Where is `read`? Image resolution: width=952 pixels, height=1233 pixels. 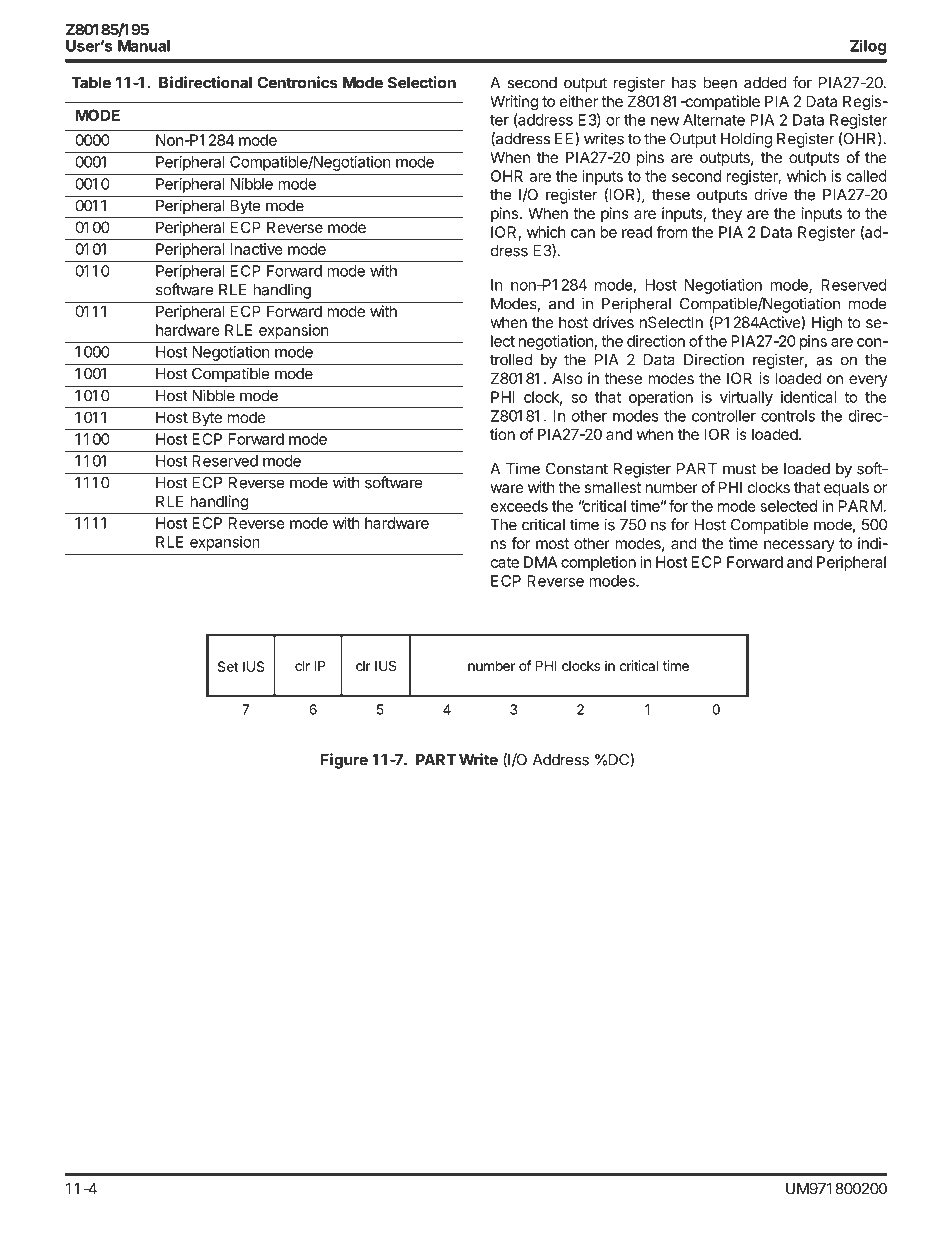 read is located at coordinates (637, 232).
